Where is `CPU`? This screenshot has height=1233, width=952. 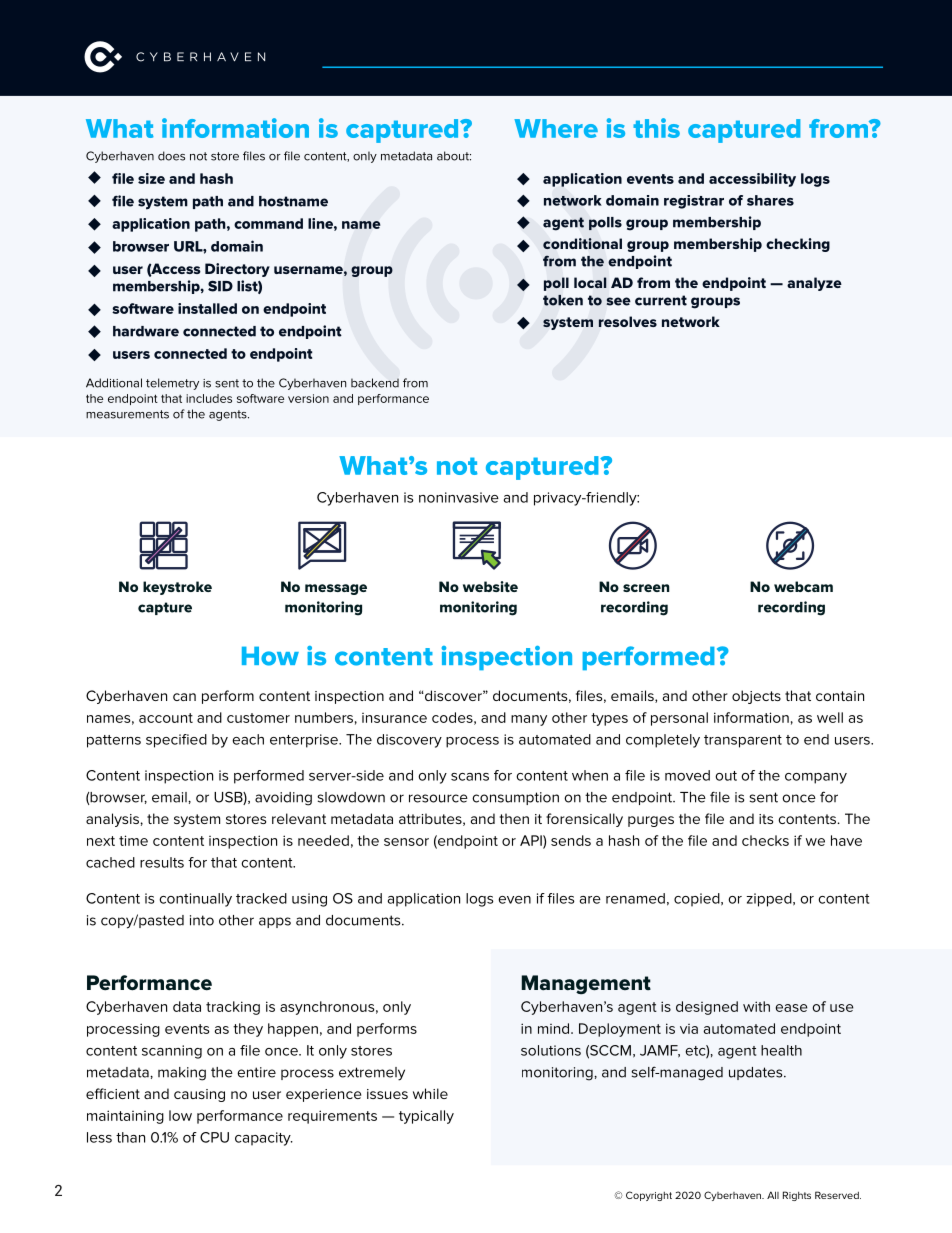
CPU is located at coordinates (214, 1137).
